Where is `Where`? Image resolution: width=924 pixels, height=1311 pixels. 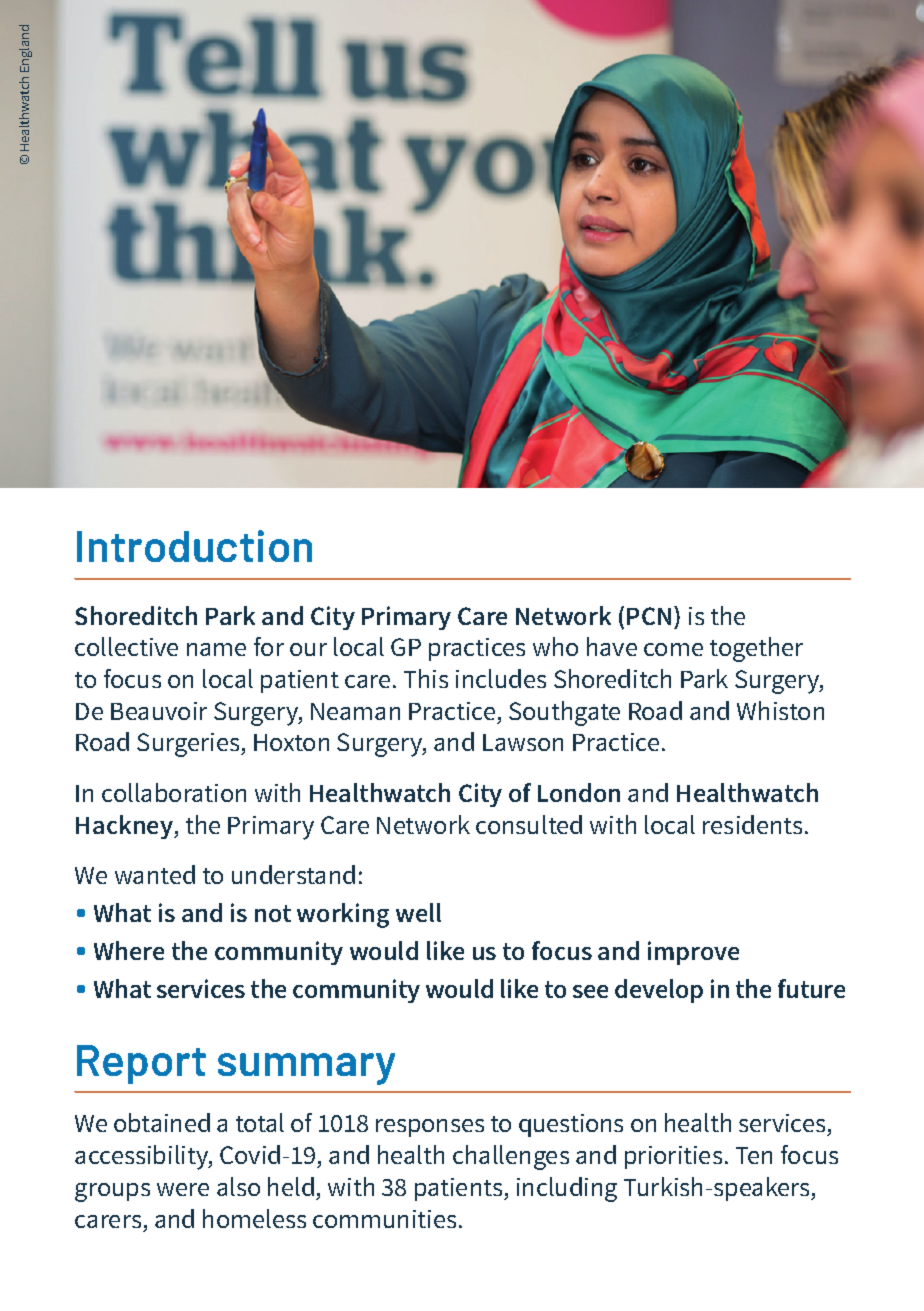 Where is located at coordinates (129, 950).
